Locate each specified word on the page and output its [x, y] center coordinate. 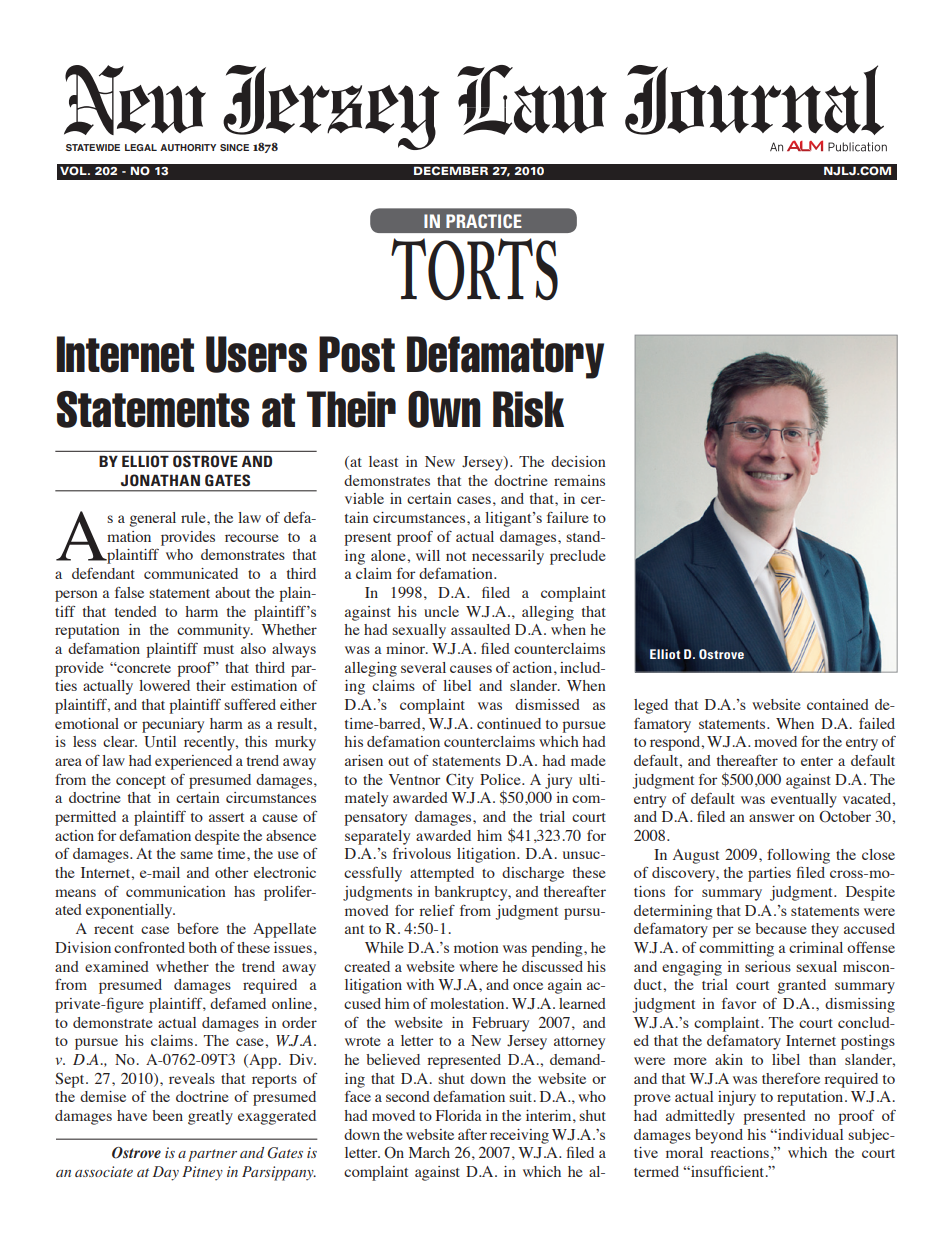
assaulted [480, 629]
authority [188, 147]
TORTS [474, 269]
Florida [459, 1115]
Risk [528, 409]
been [167, 1115]
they [825, 930]
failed [877, 723]
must [218, 649]
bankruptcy [472, 893]
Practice [484, 221]
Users [256, 354]
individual [809, 1134]
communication [176, 891]
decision [578, 461]
